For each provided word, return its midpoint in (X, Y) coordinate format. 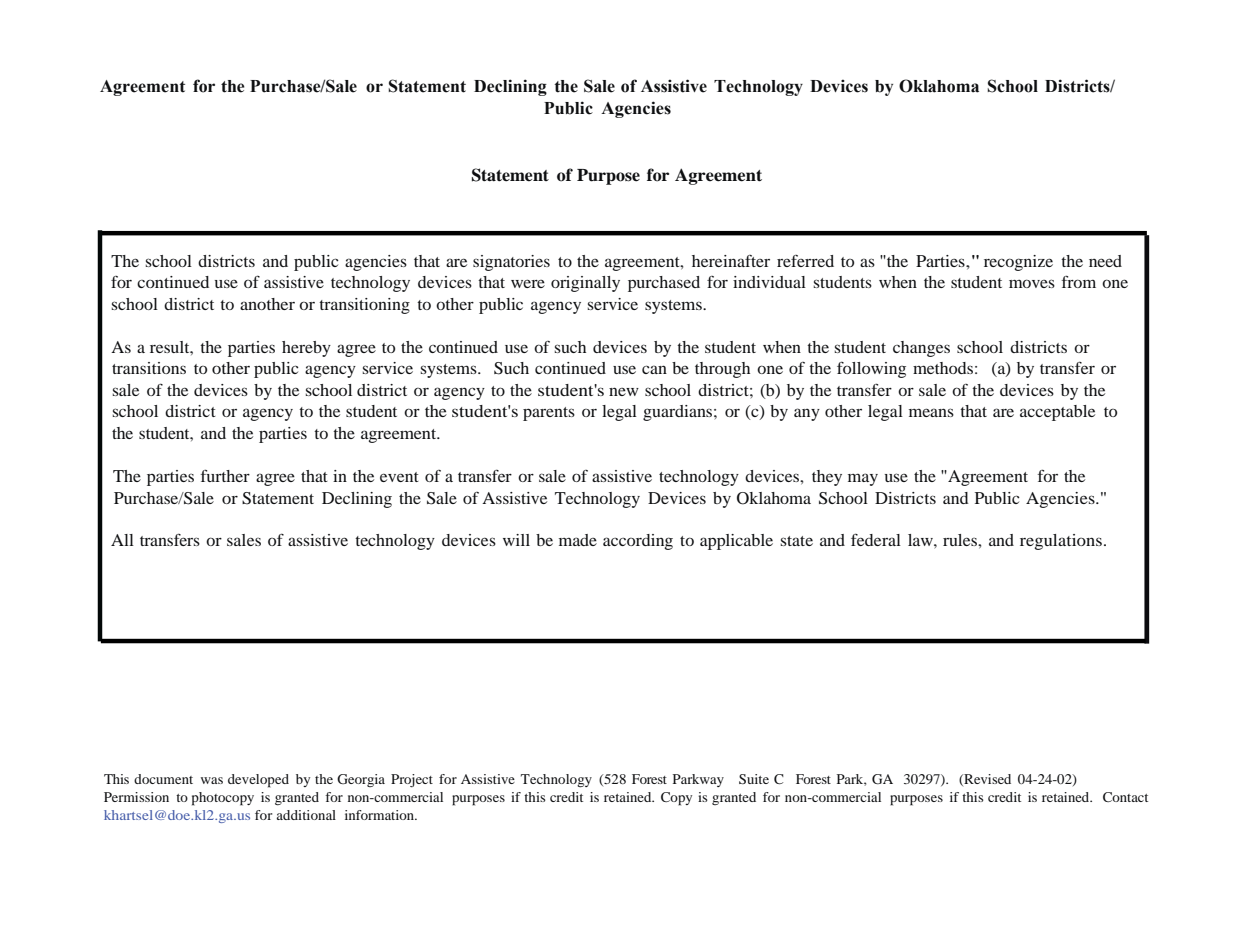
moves (1032, 283)
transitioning (364, 306)
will (516, 540)
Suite (754, 779)
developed (258, 781)
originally (585, 284)
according (638, 542)
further (225, 475)
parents (549, 414)
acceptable (1057, 413)
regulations (1061, 542)
